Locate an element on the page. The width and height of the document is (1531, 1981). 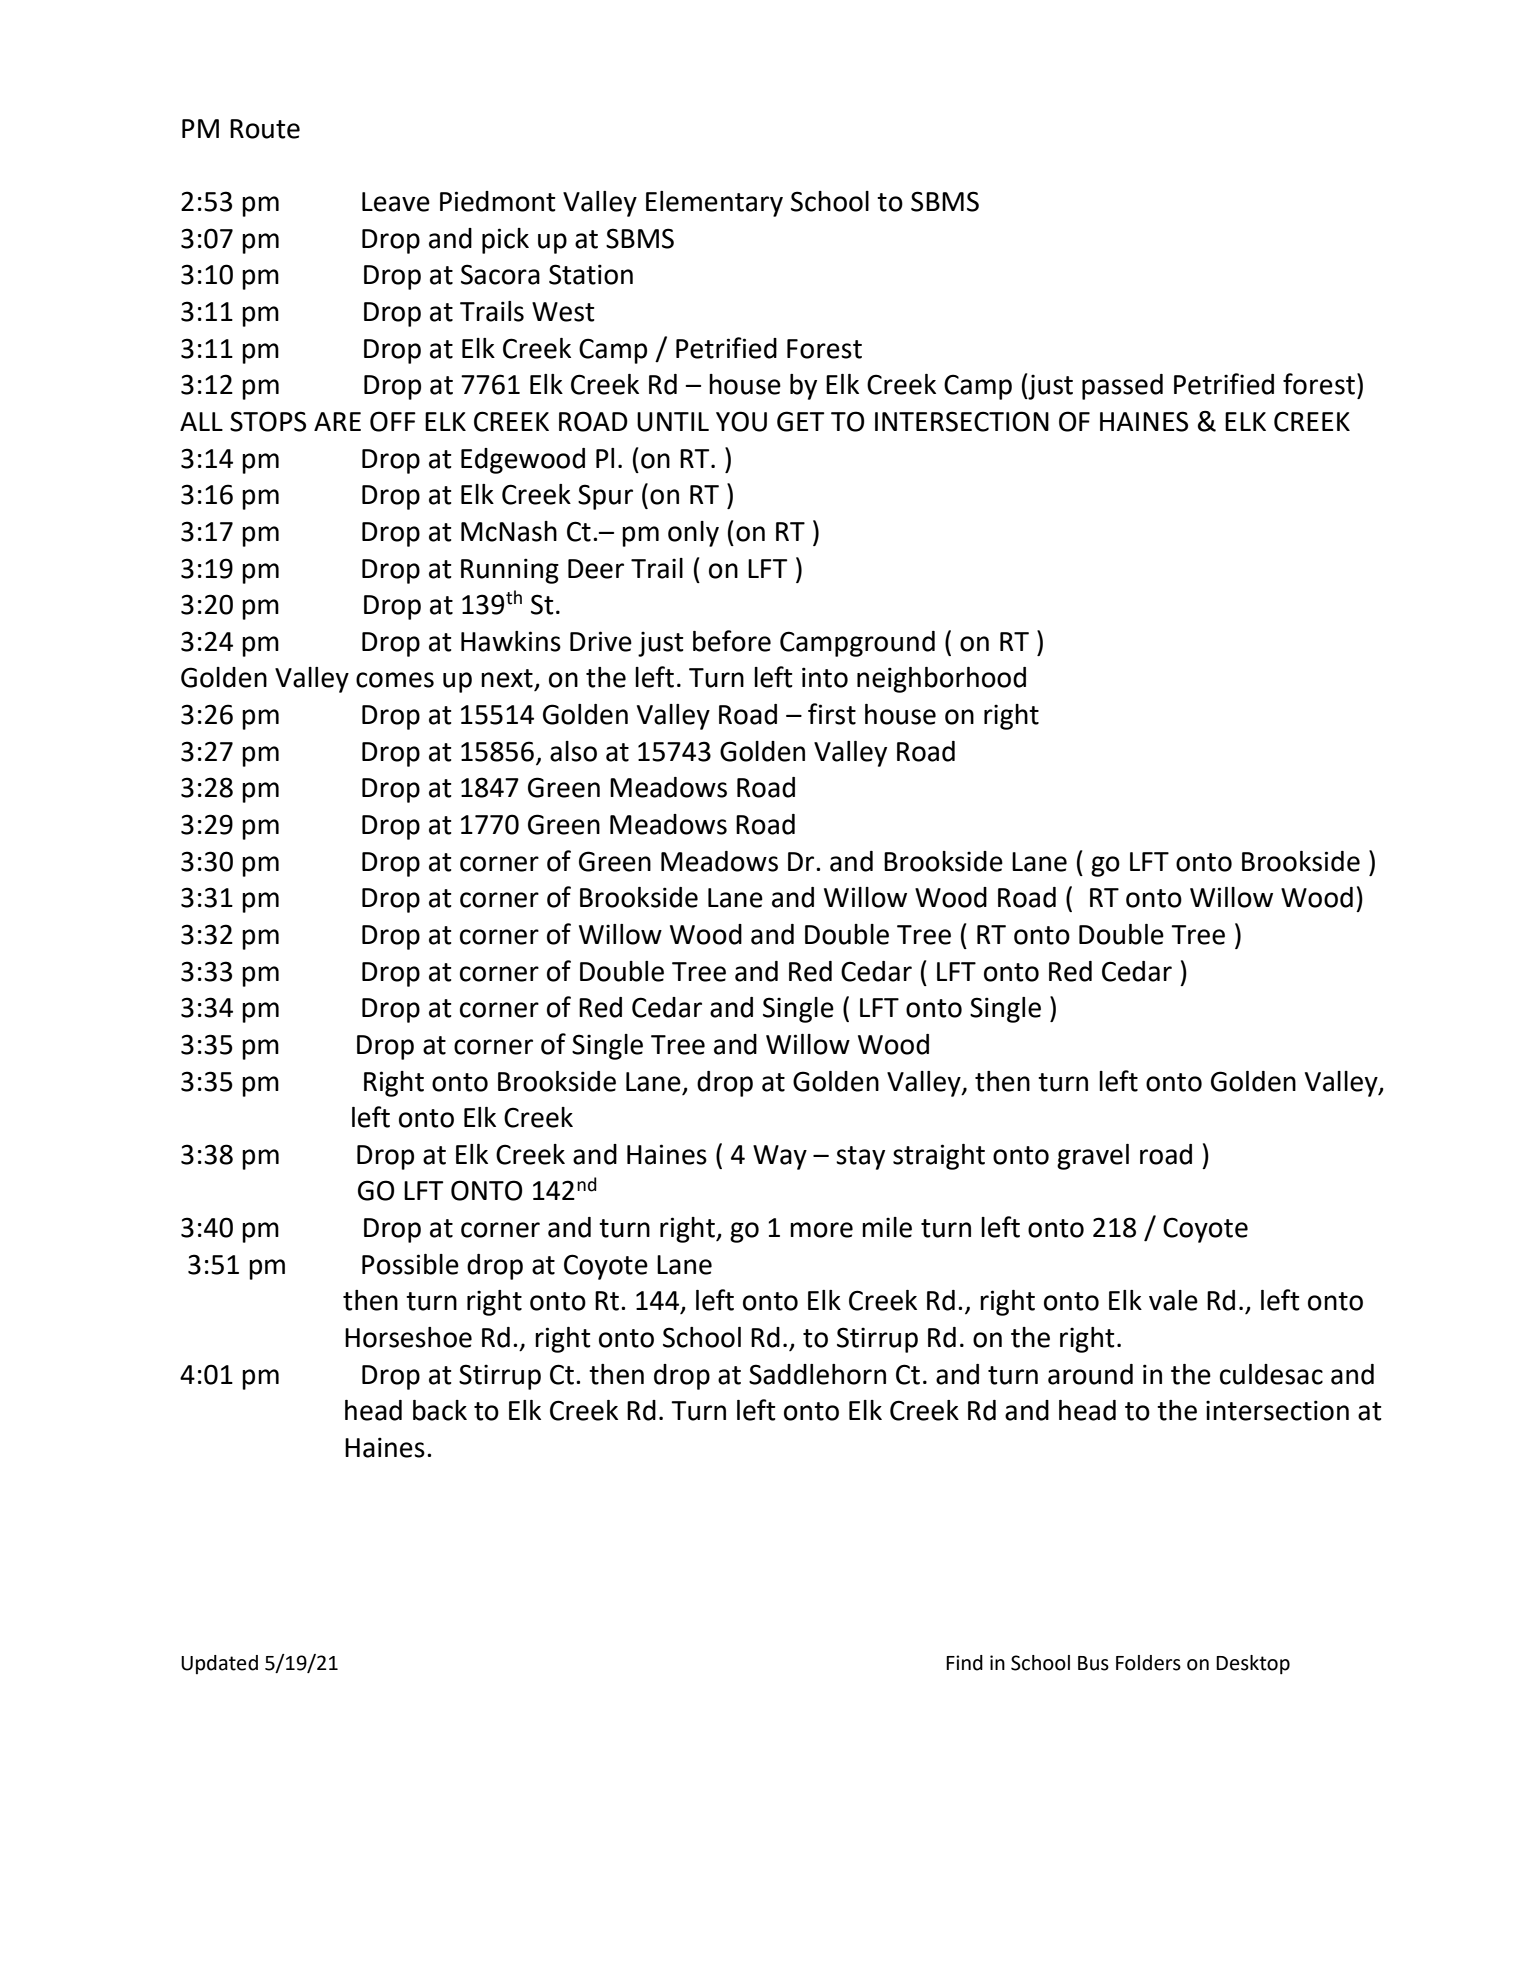
passed is located at coordinates (1122, 387).
